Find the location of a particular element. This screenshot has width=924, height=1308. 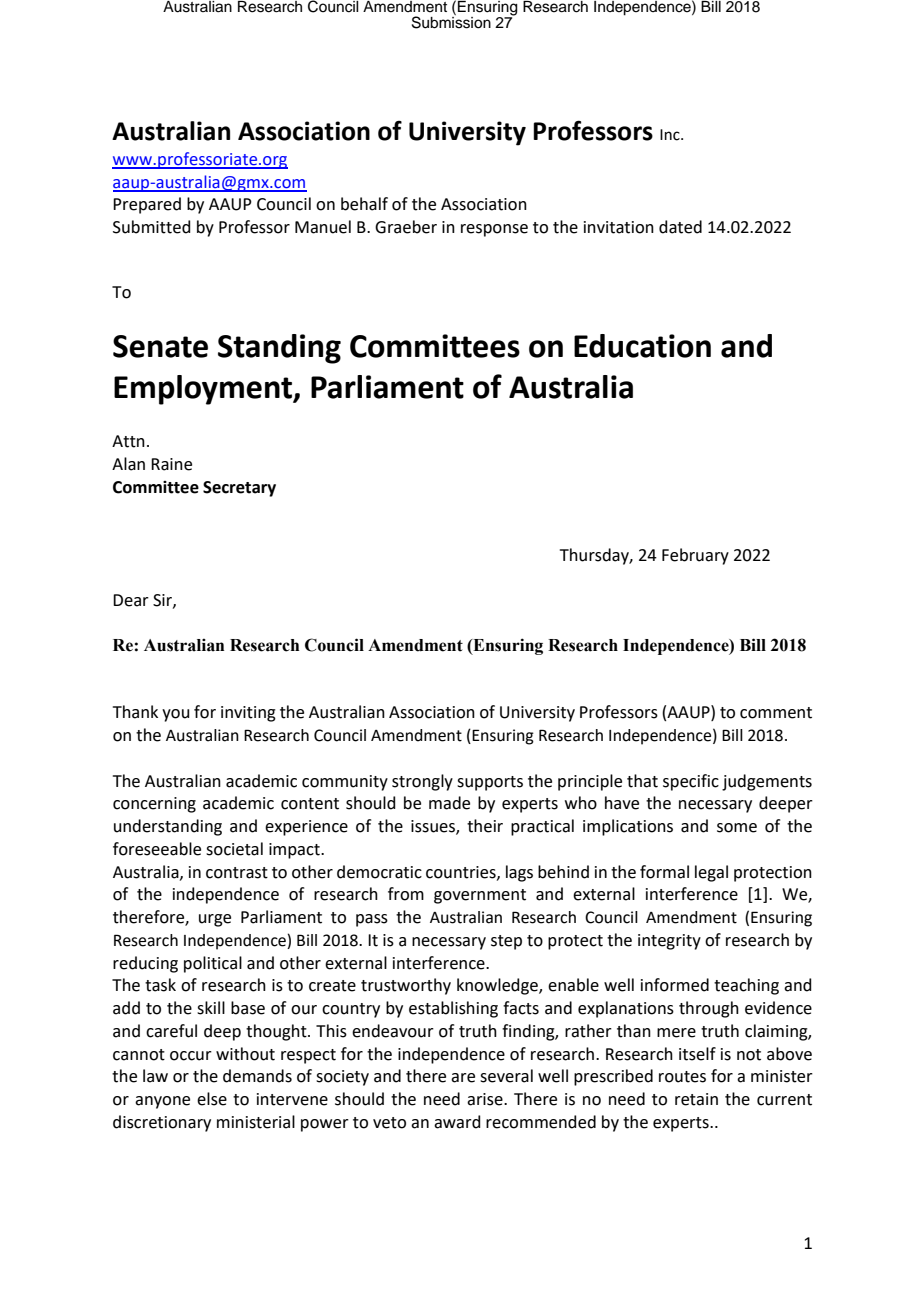

arise is located at coordinates (486, 1099).
